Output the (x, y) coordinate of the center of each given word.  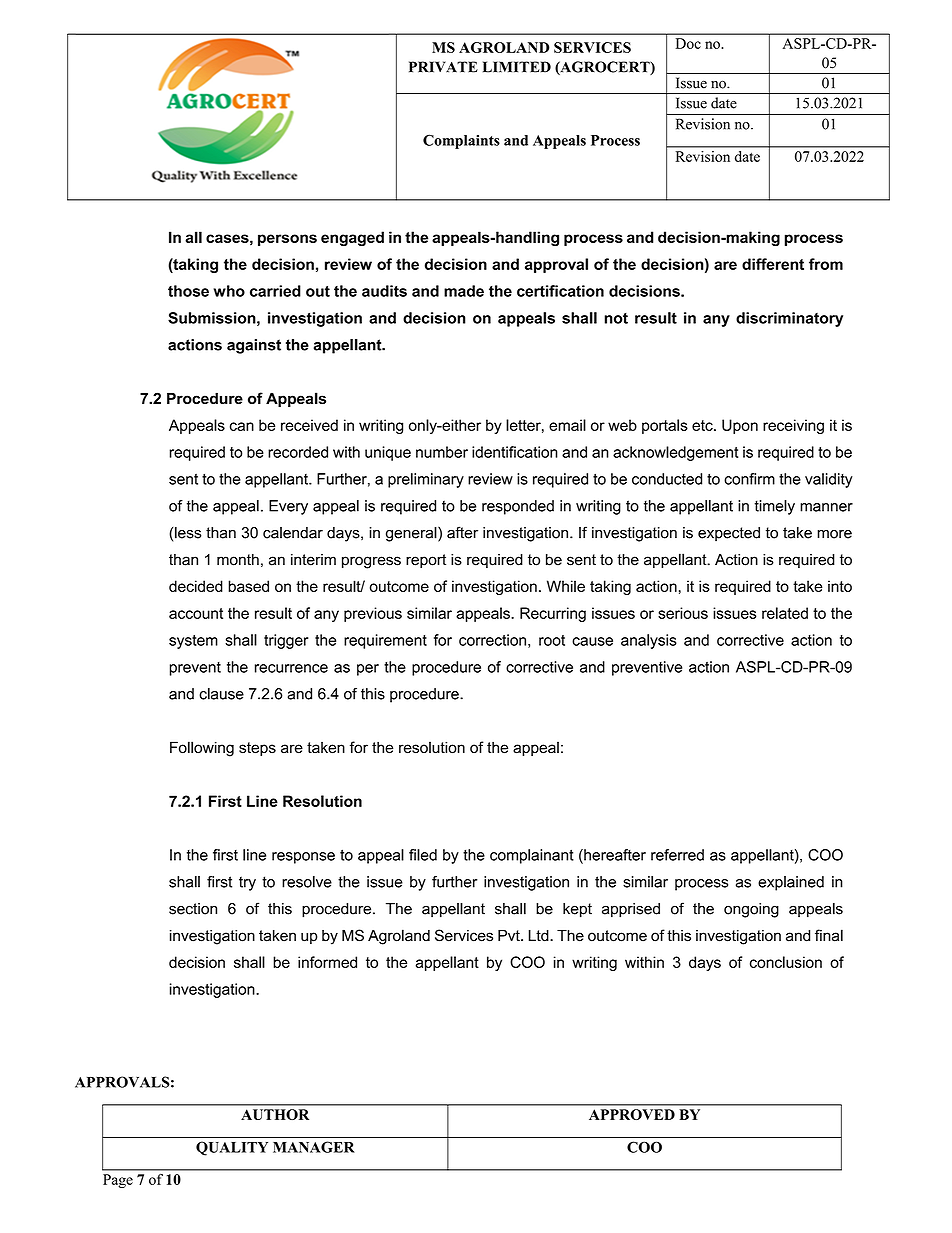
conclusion (786, 962)
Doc (688, 43)
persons (287, 240)
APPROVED (632, 1114)
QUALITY (232, 1148)
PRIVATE (443, 67)
